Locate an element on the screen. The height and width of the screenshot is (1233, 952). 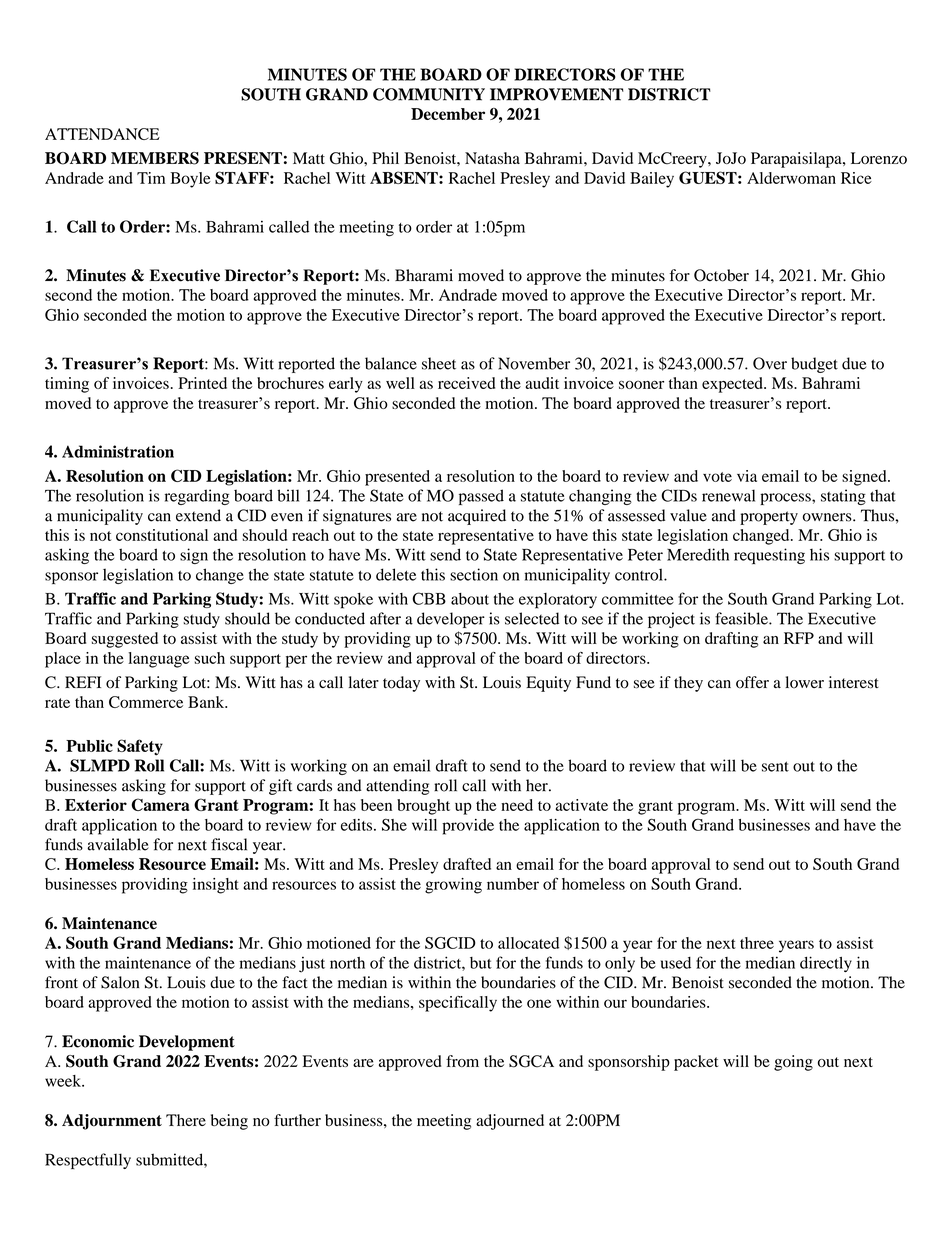
Safety is located at coordinates (140, 747).
